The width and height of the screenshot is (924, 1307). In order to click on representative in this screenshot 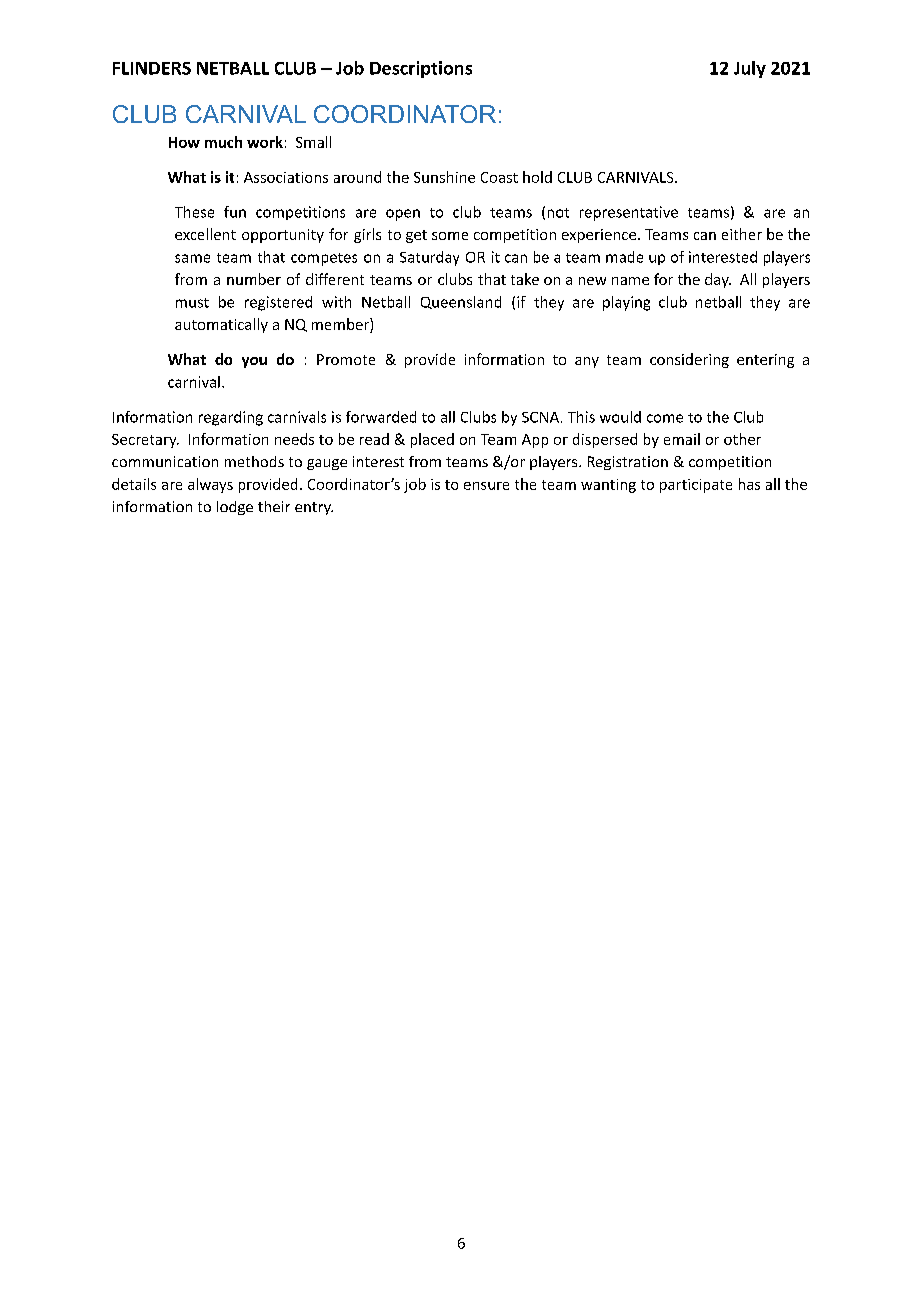, I will do `click(629, 213)`.
